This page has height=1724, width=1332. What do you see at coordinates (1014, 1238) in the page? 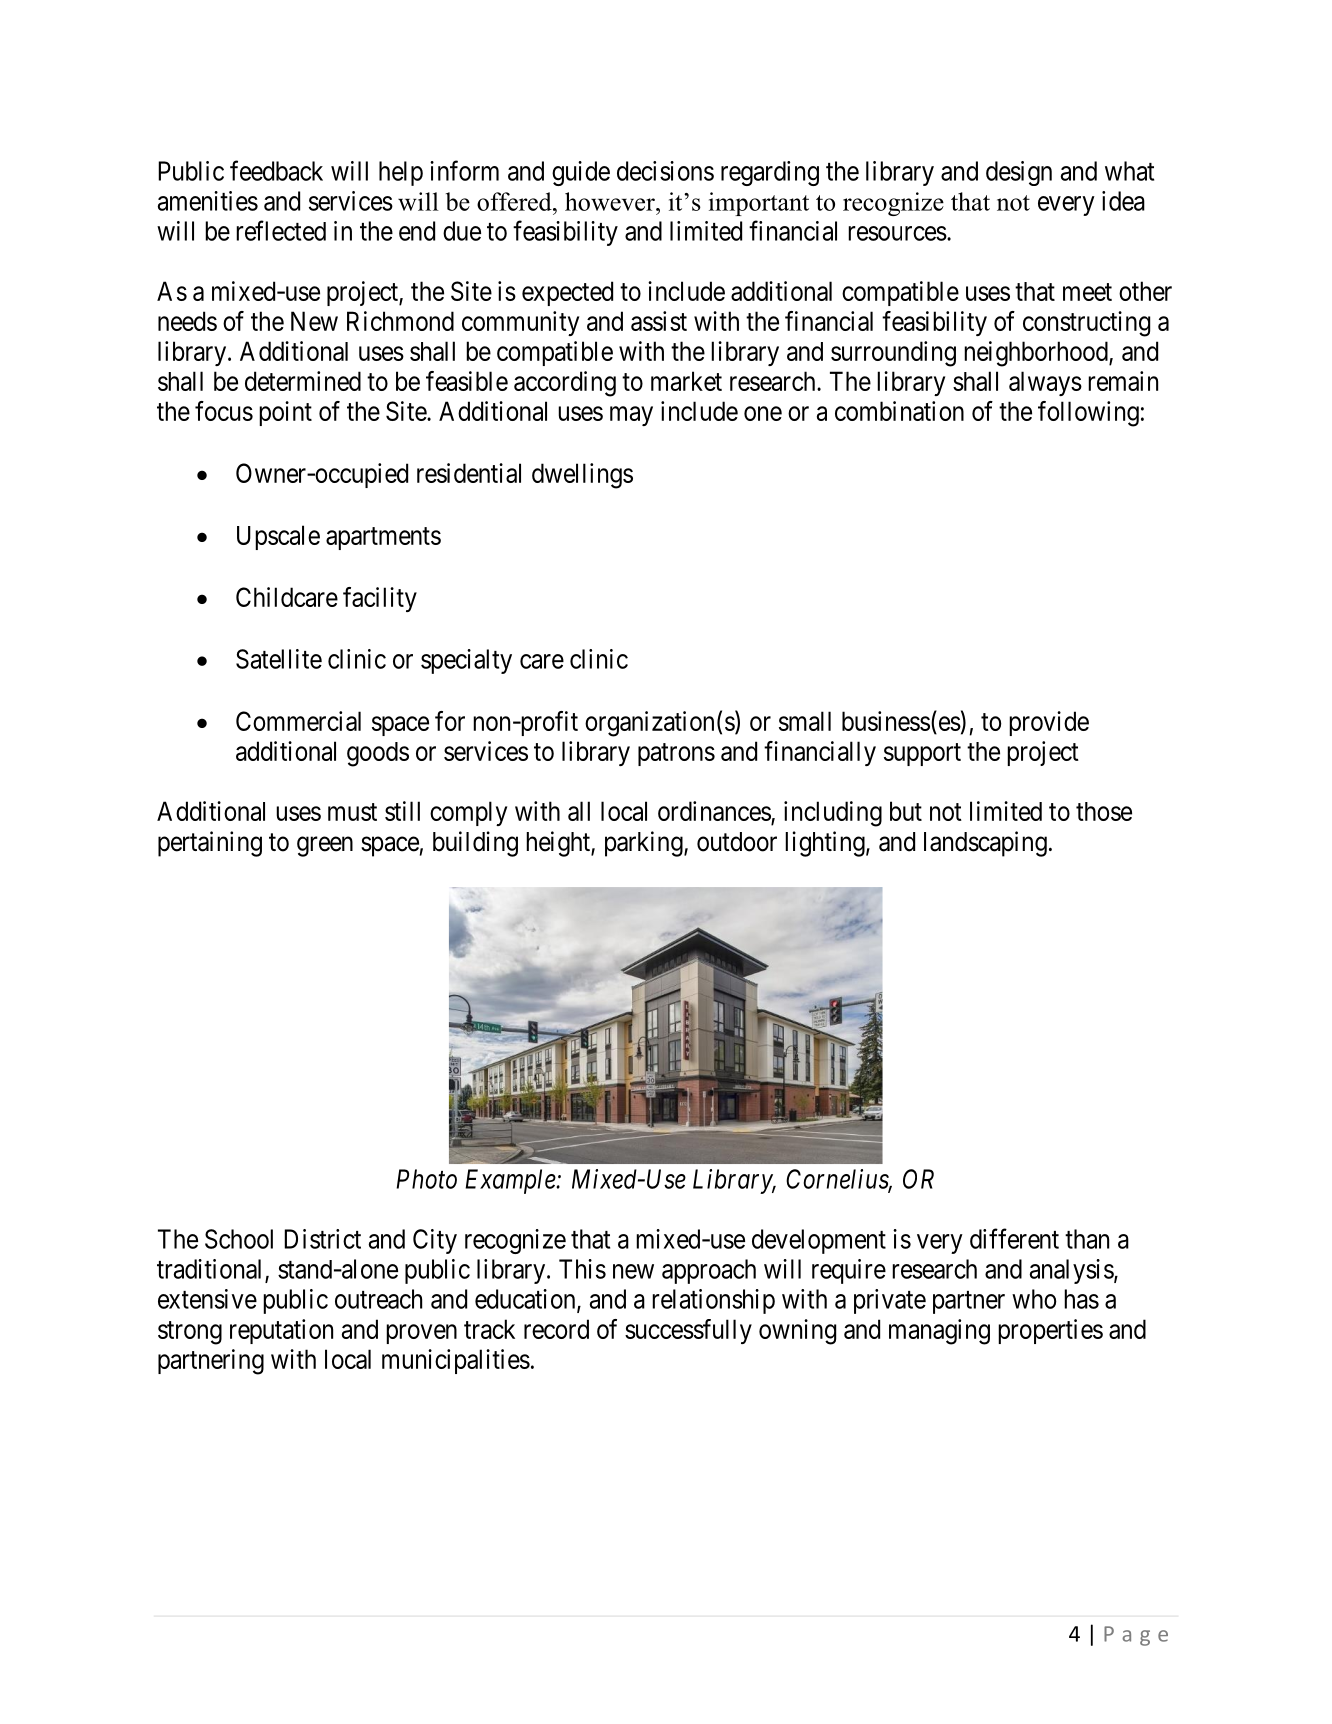
I see `different` at bounding box center [1014, 1238].
